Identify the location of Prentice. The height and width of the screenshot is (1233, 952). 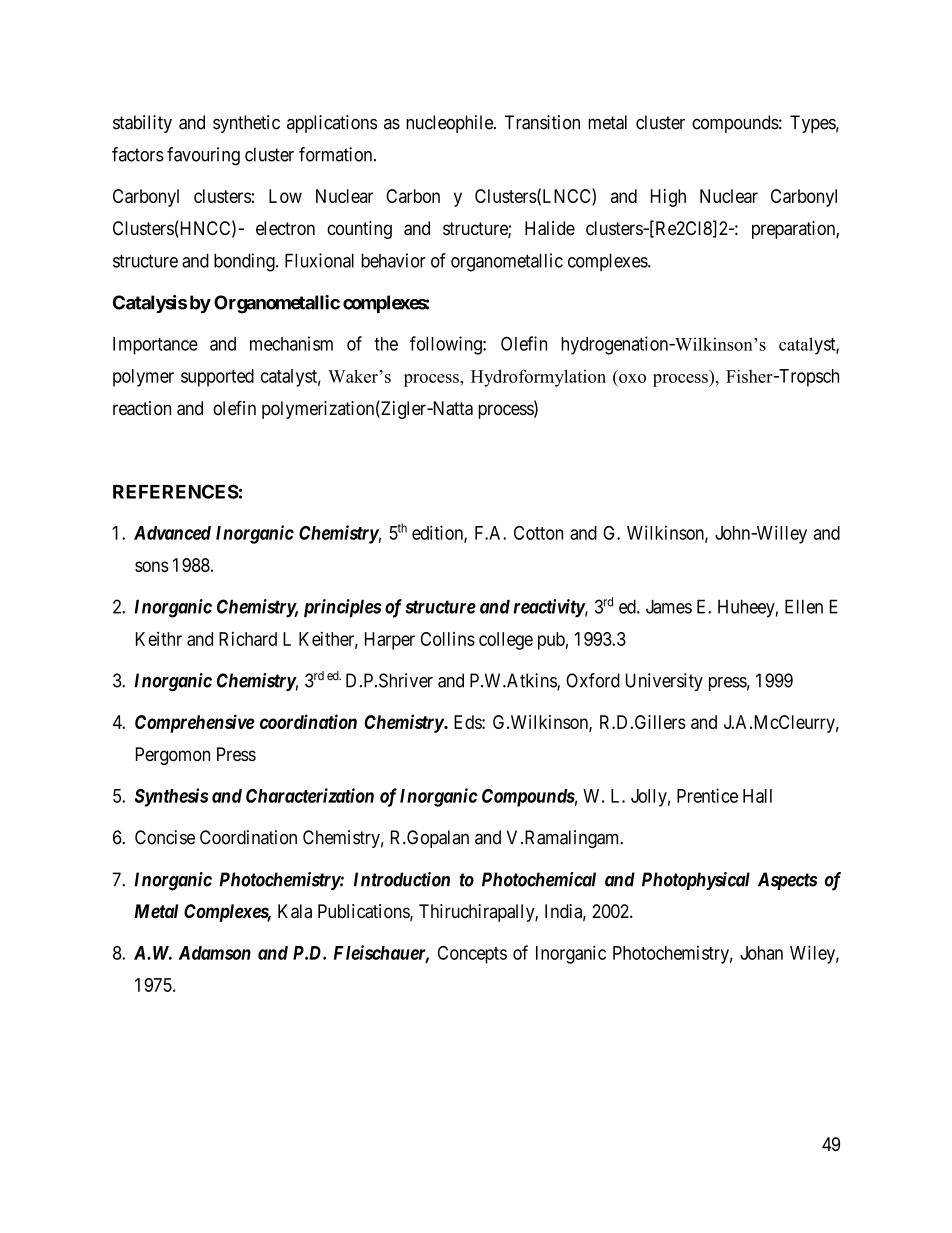
(707, 795).
